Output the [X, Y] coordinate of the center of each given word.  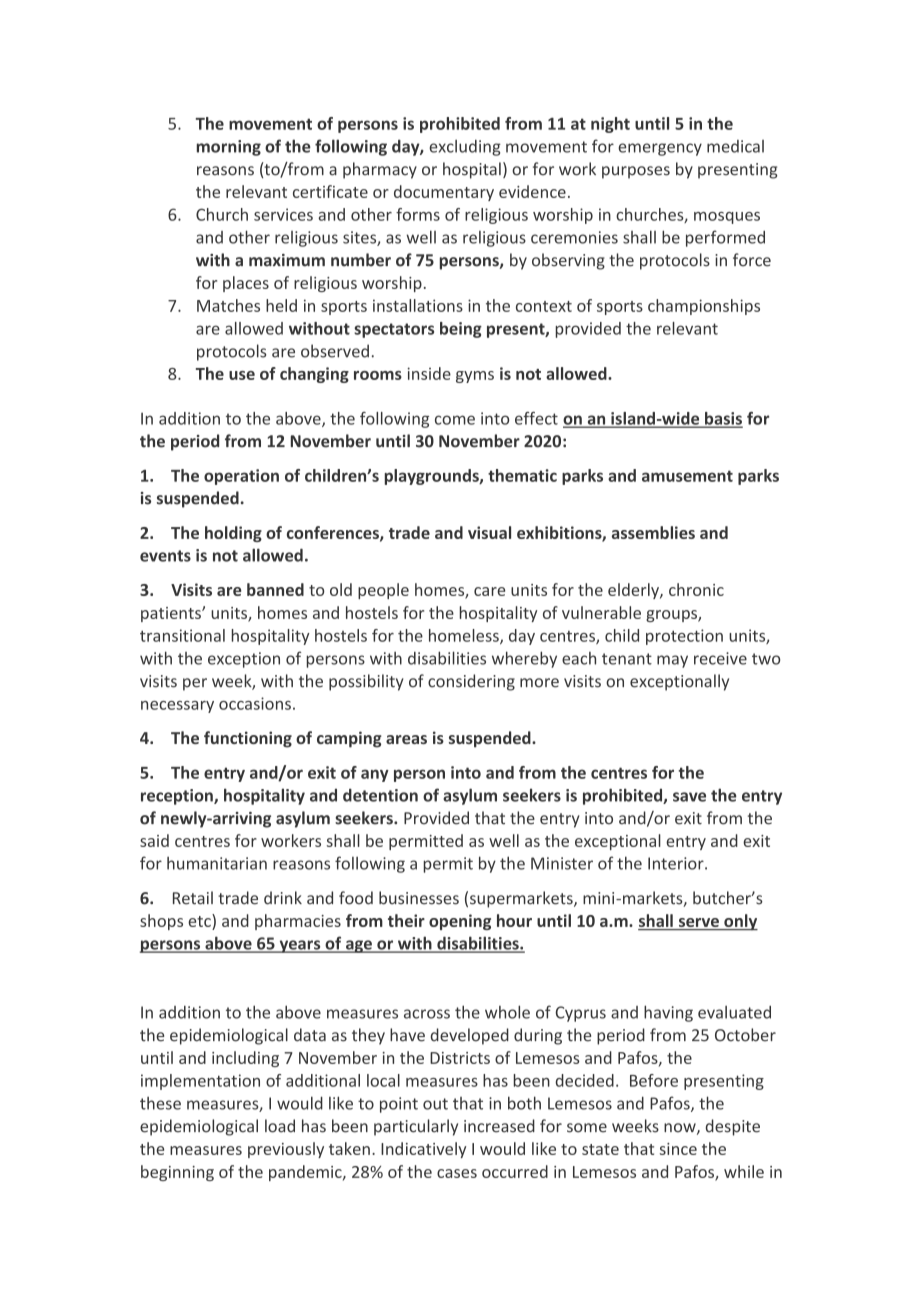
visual [489, 532]
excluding [465, 148]
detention [380, 795]
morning [229, 148]
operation [241, 477]
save [689, 797]
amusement [687, 476]
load [280, 1126]
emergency [660, 149]
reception [178, 797]
